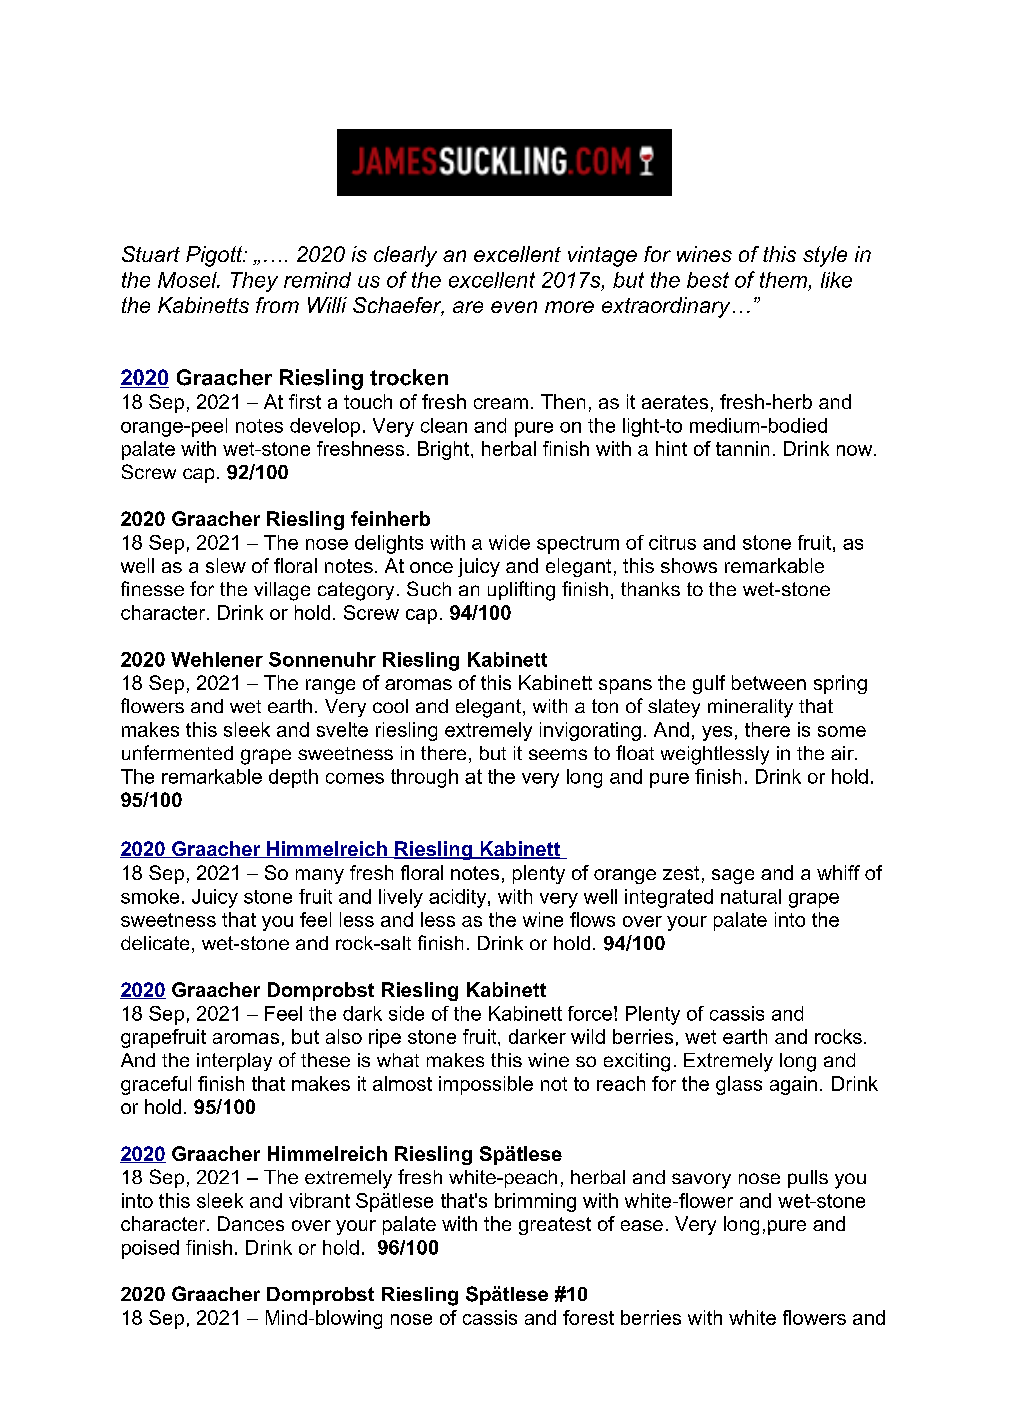 Image resolution: width=1009 pixels, height=1428 pixels. What do you see at coordinates (254, 282) in the document?
I see `They` at bounding box center [254, 282].
